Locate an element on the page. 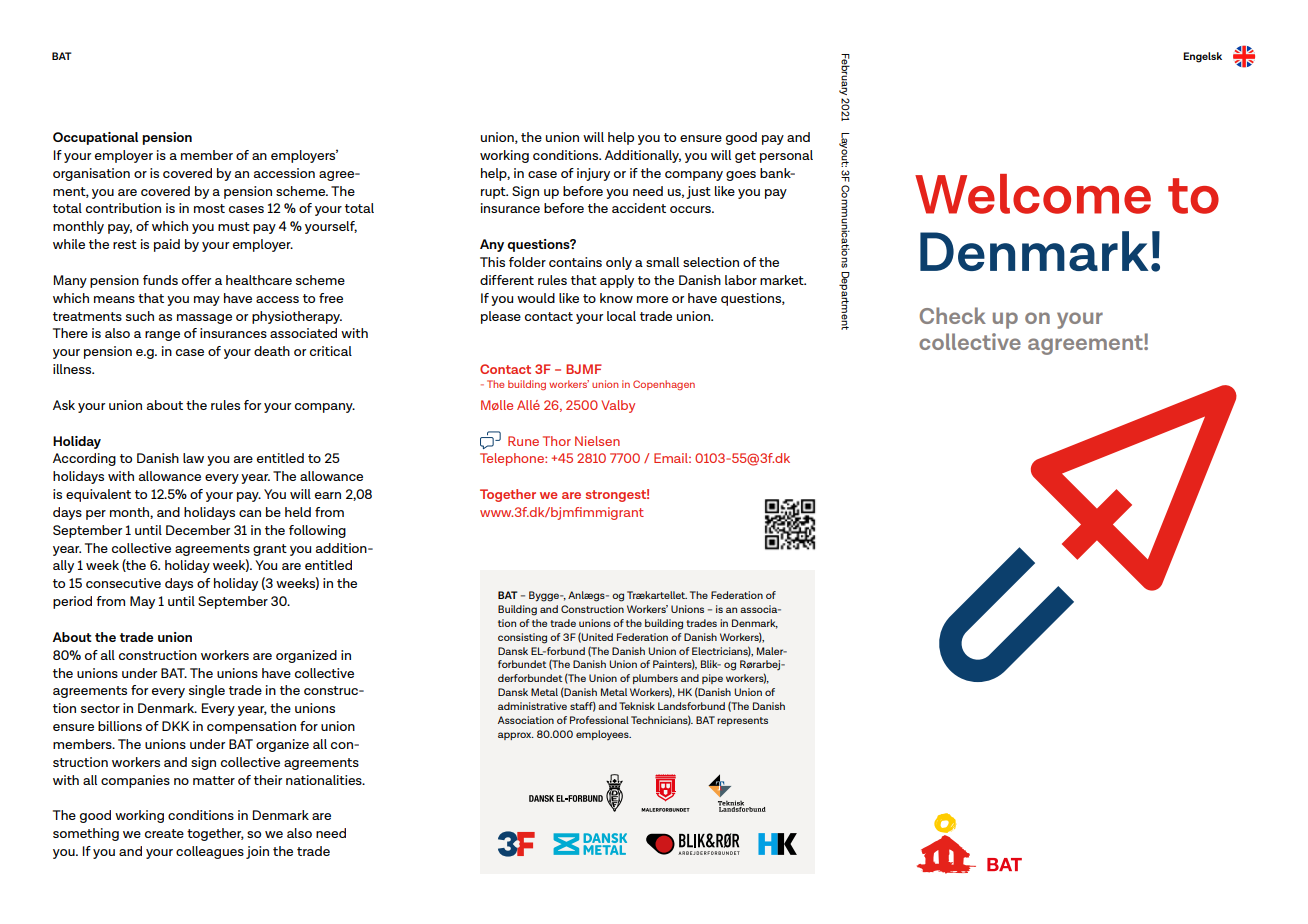  only is located at coordinates (619, 263).
